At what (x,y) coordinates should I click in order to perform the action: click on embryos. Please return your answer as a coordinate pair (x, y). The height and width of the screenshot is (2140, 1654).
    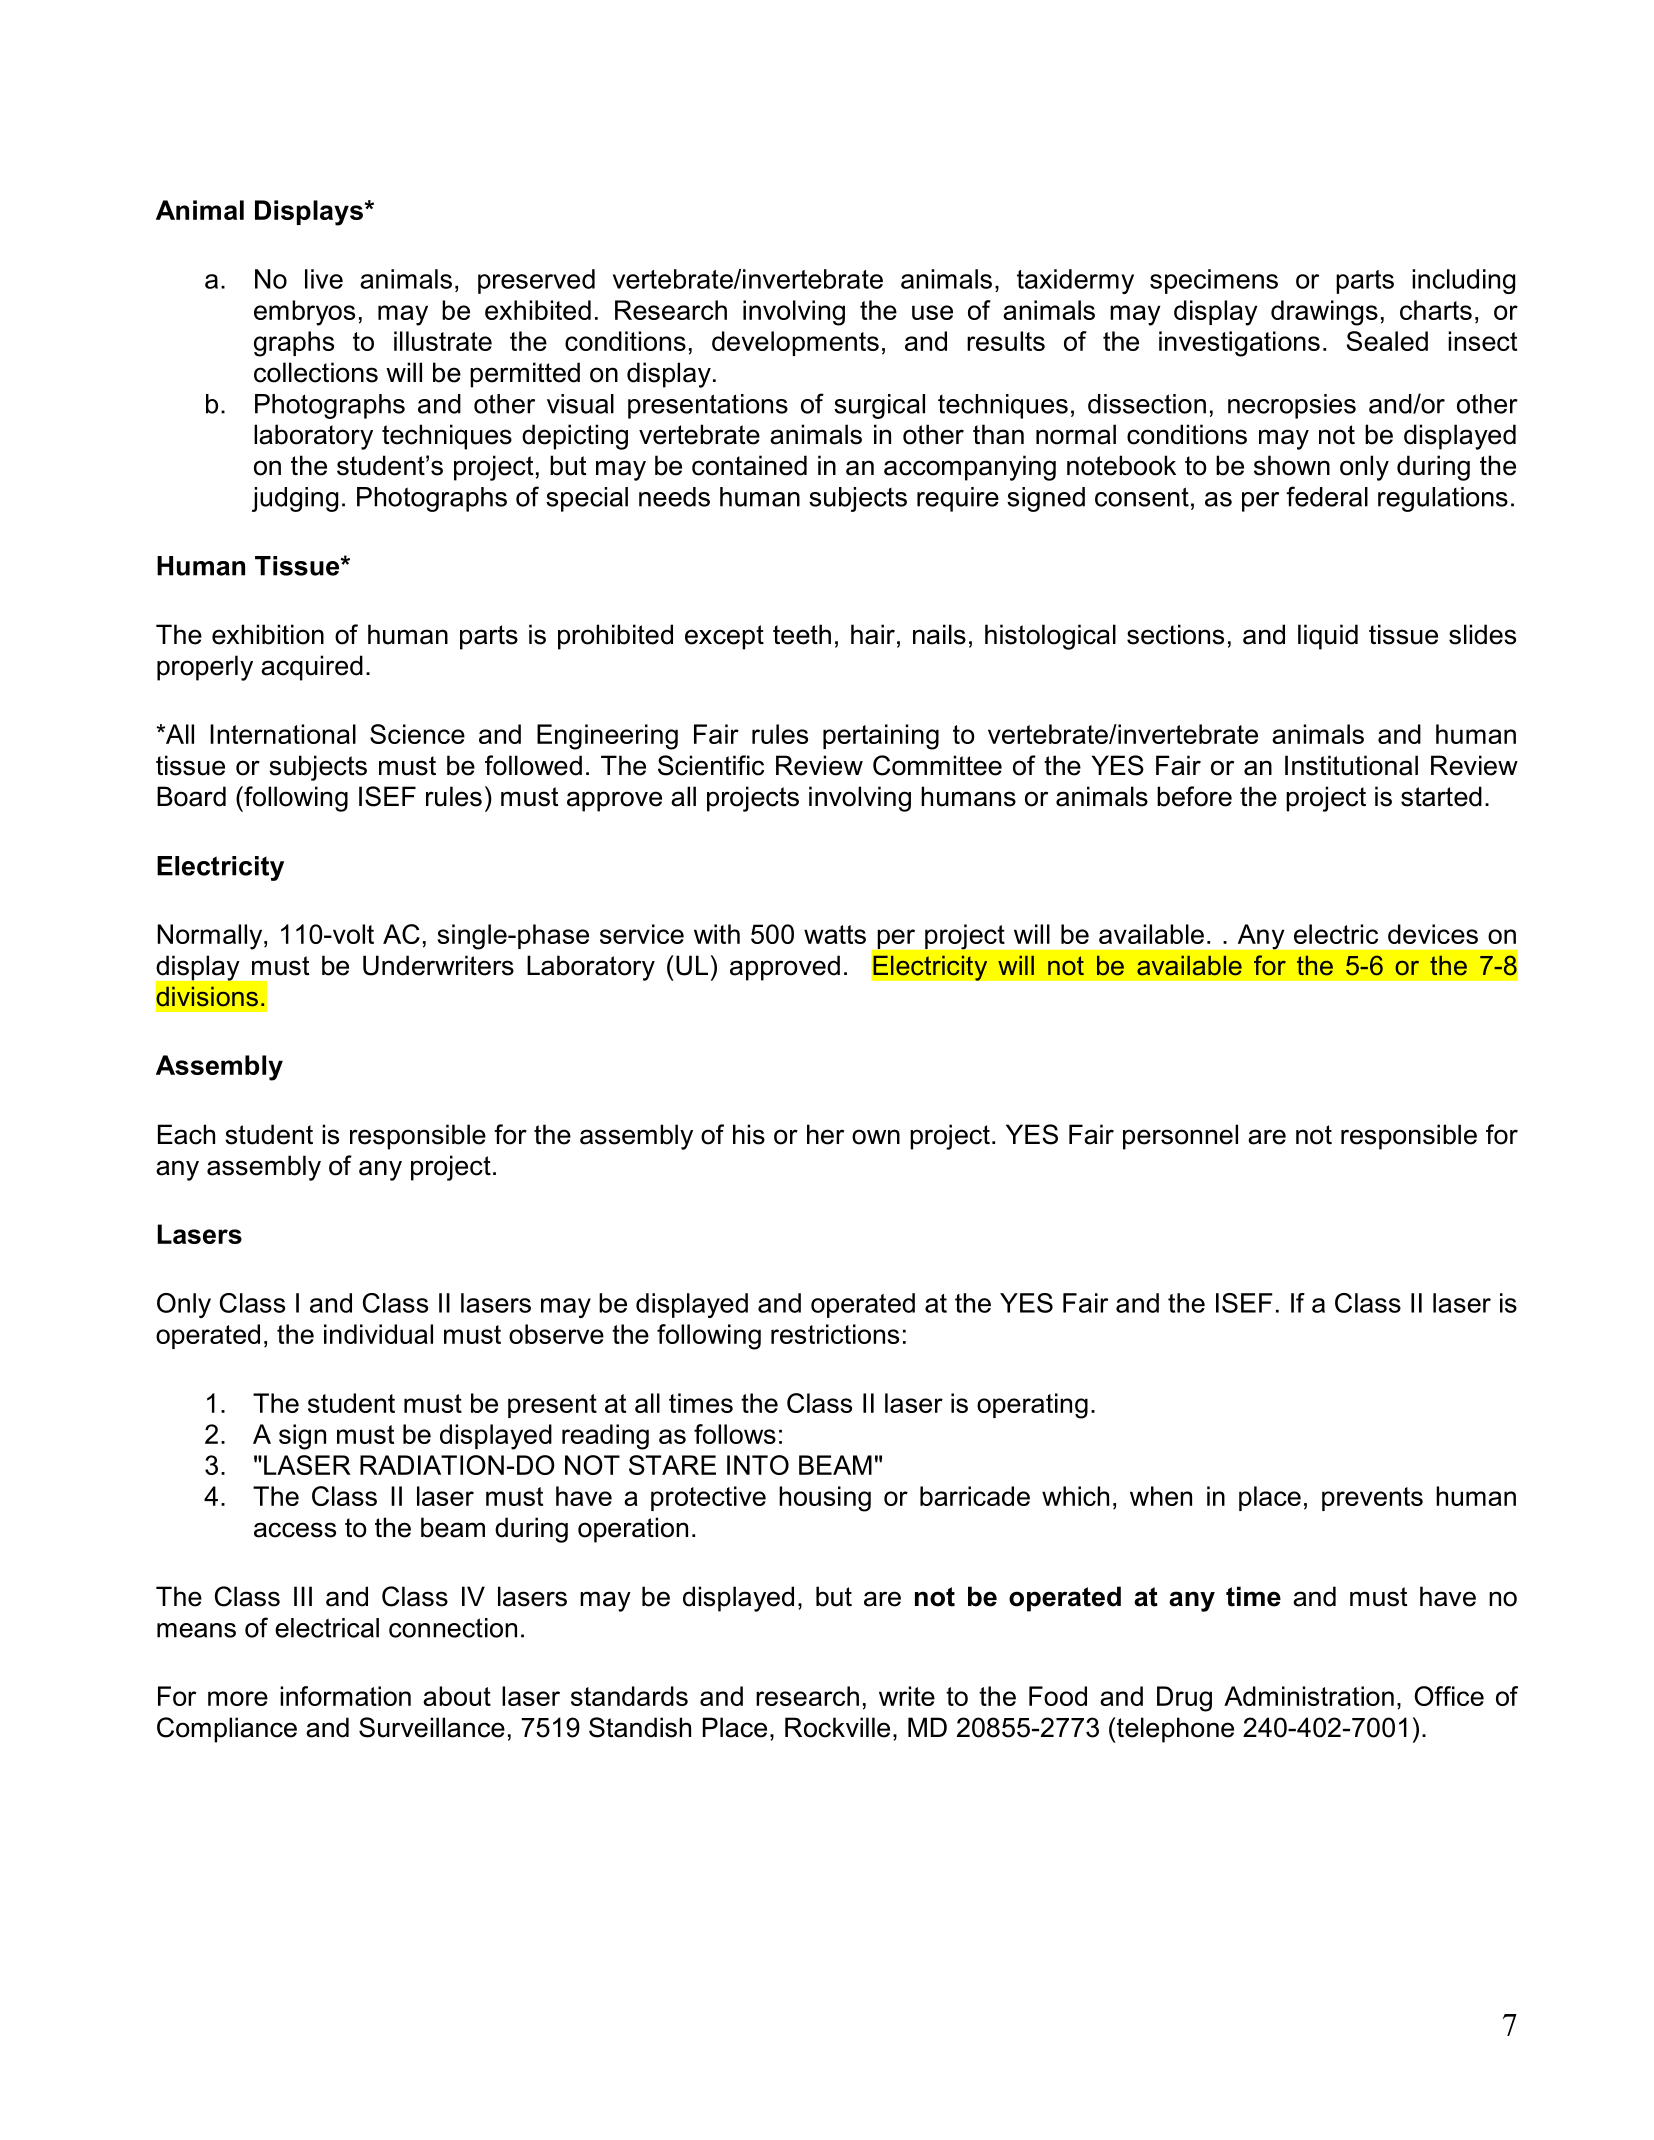
    Looking at the image, I should click on (304, 313).
